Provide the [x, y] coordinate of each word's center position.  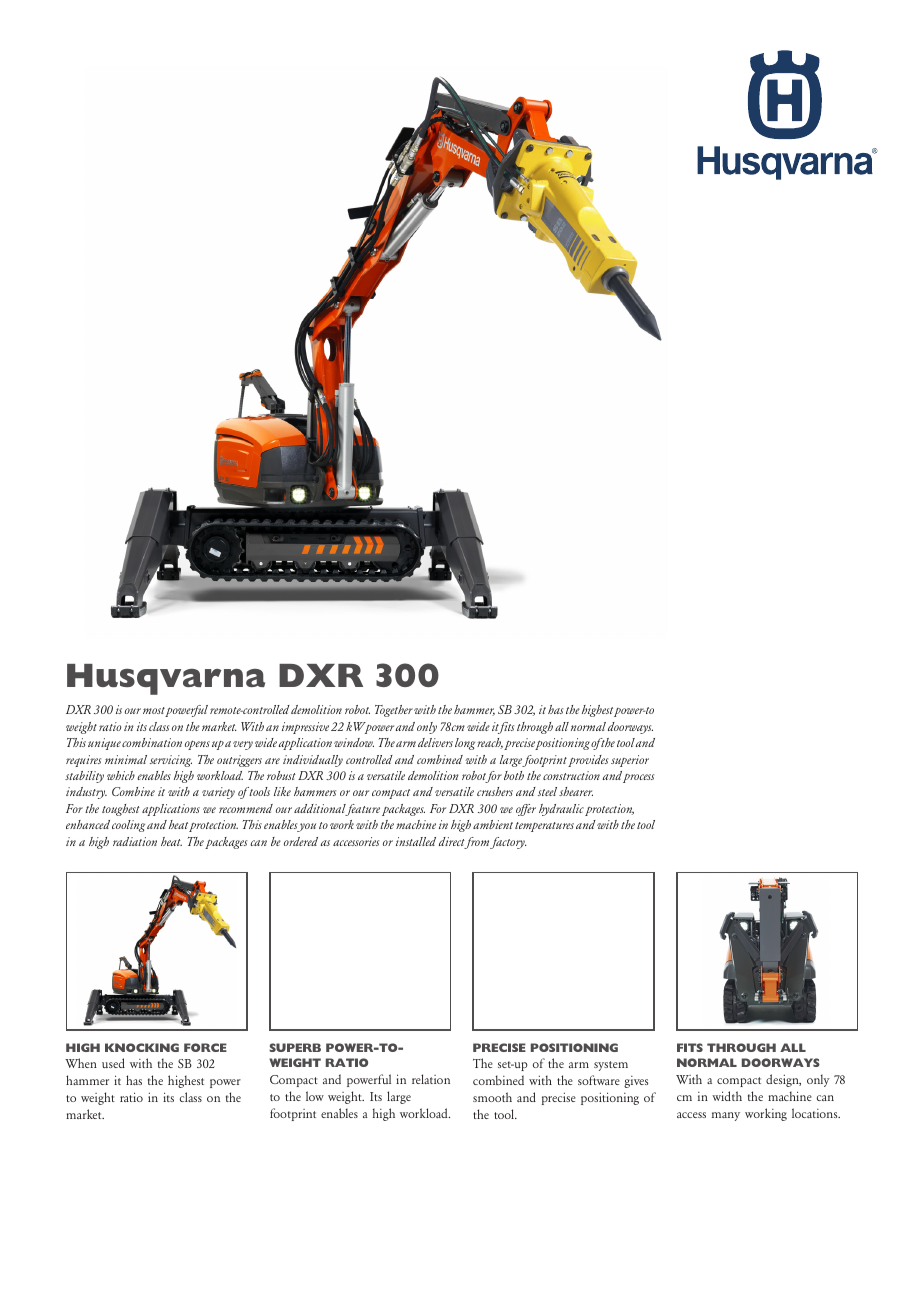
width [727, 1096]
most [154, 712]
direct [453, 843]
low [315, 1096]
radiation [135, 841]
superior [630, 761]
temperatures [544, 827]
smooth [492, 1097]
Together [394, 711]
